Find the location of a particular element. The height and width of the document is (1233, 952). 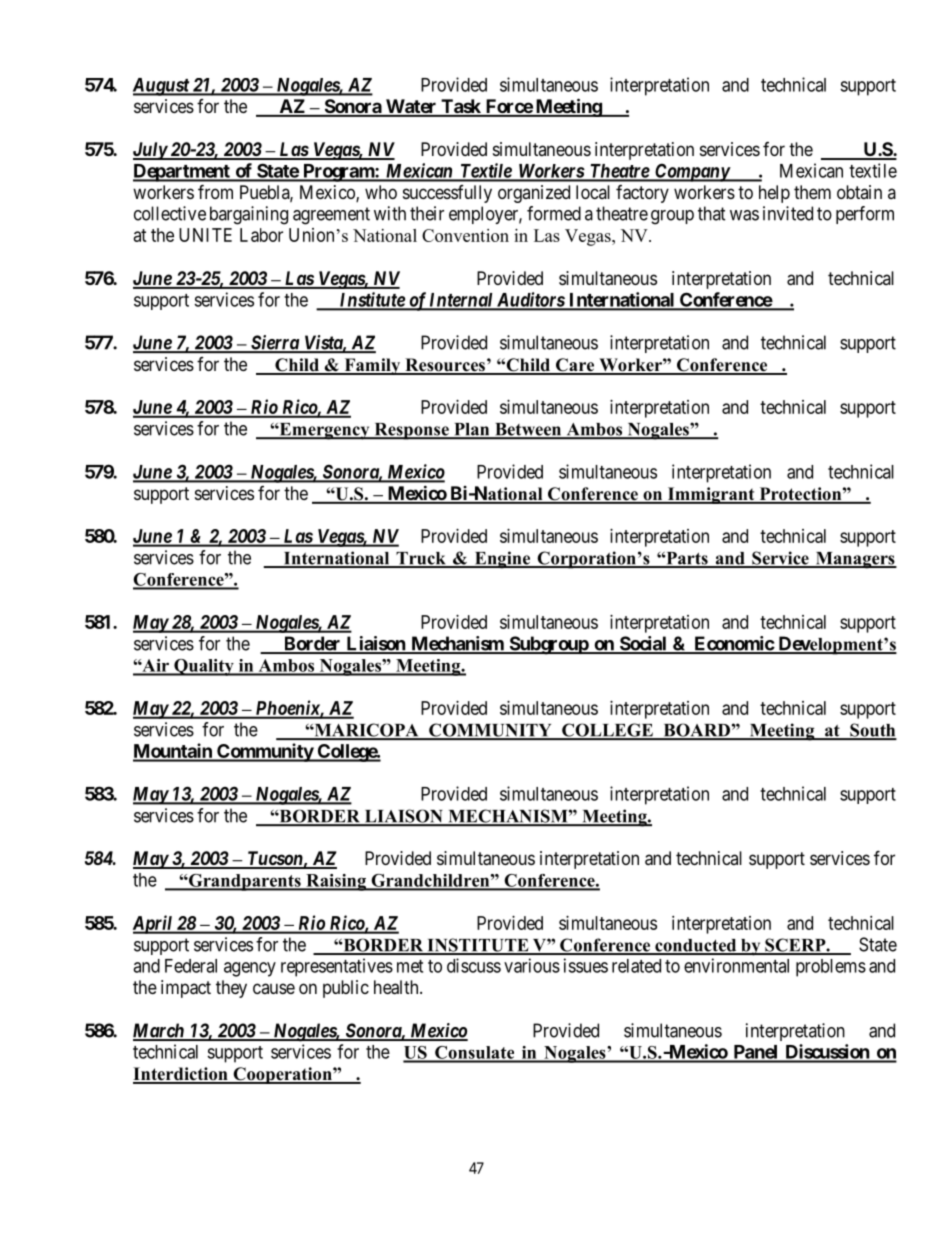

Task is located at coordinates (461, 107).
